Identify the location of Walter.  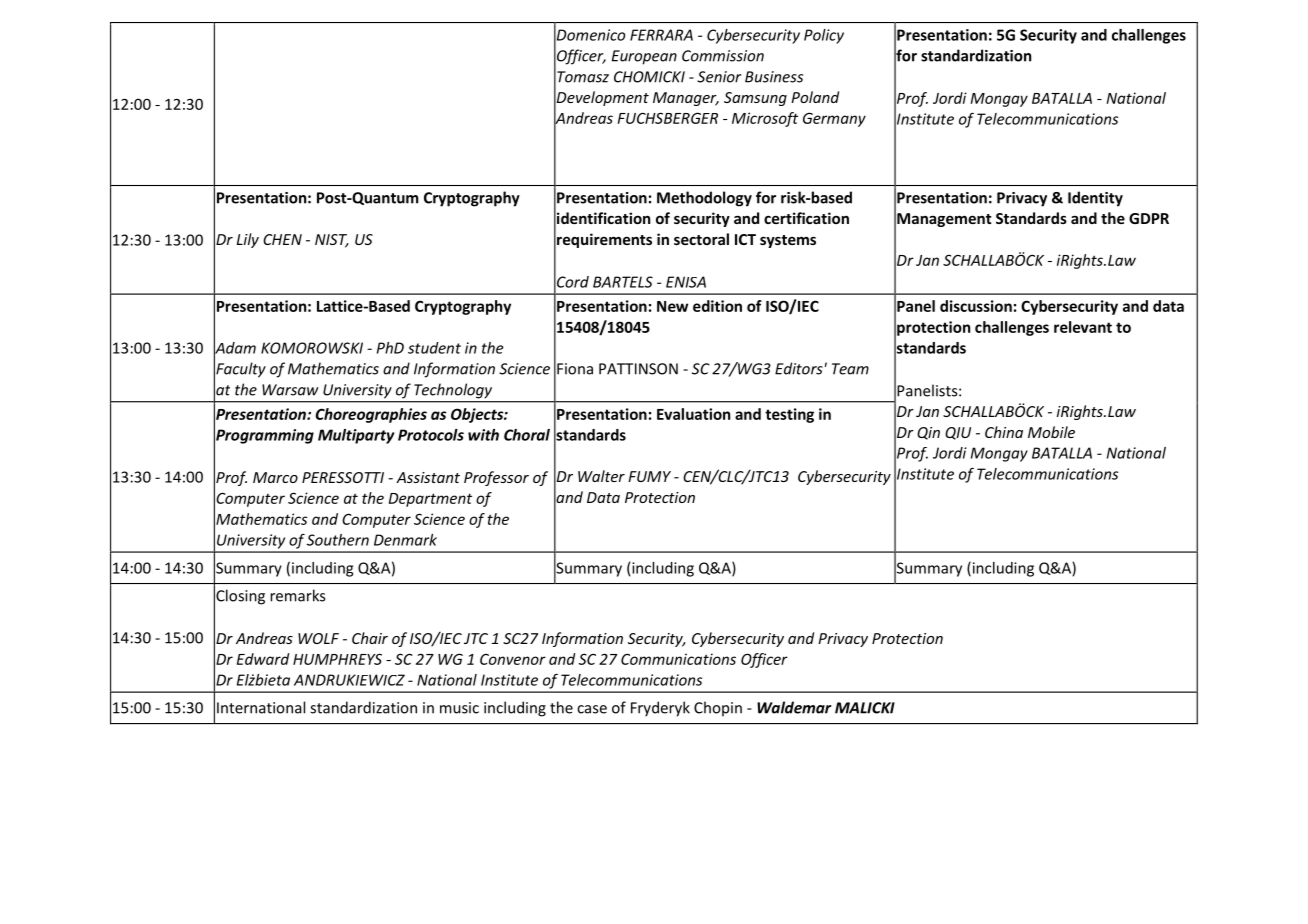
(601, 476).
